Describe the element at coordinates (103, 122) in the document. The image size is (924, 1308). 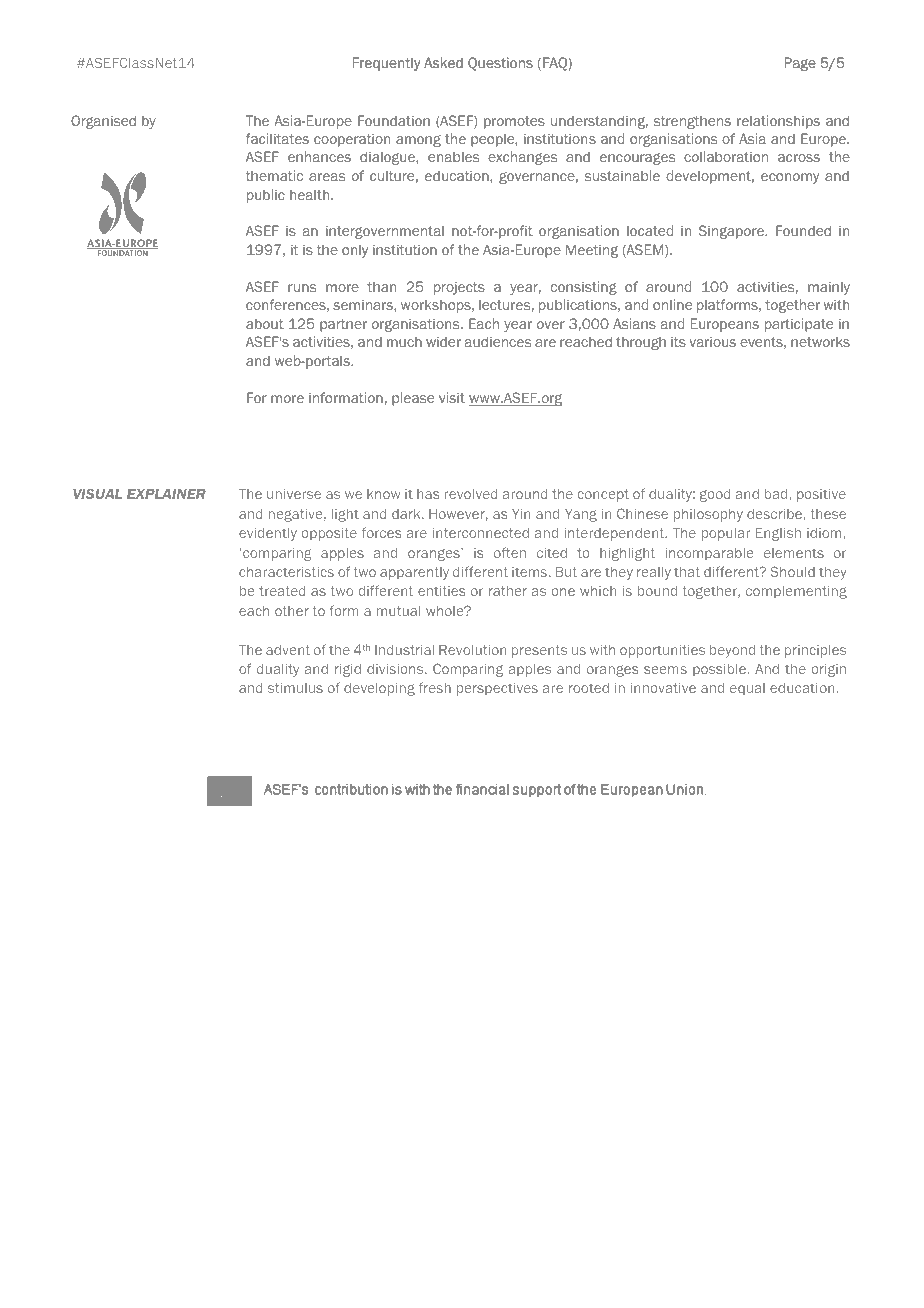
I see `Organised` at that location.
